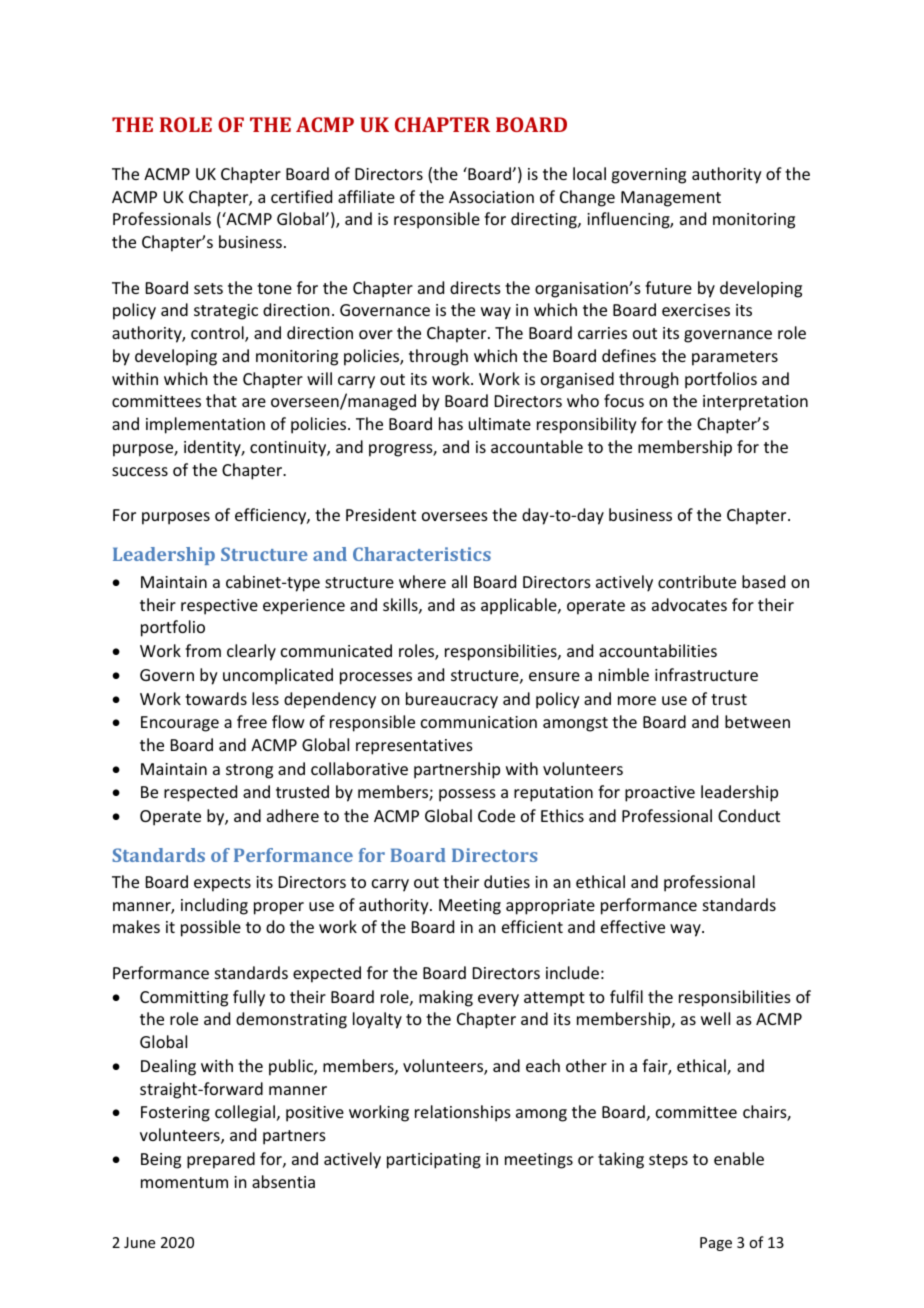  Describe the element at coordinates (507, 881) in the image. I see `duties` at that location.
